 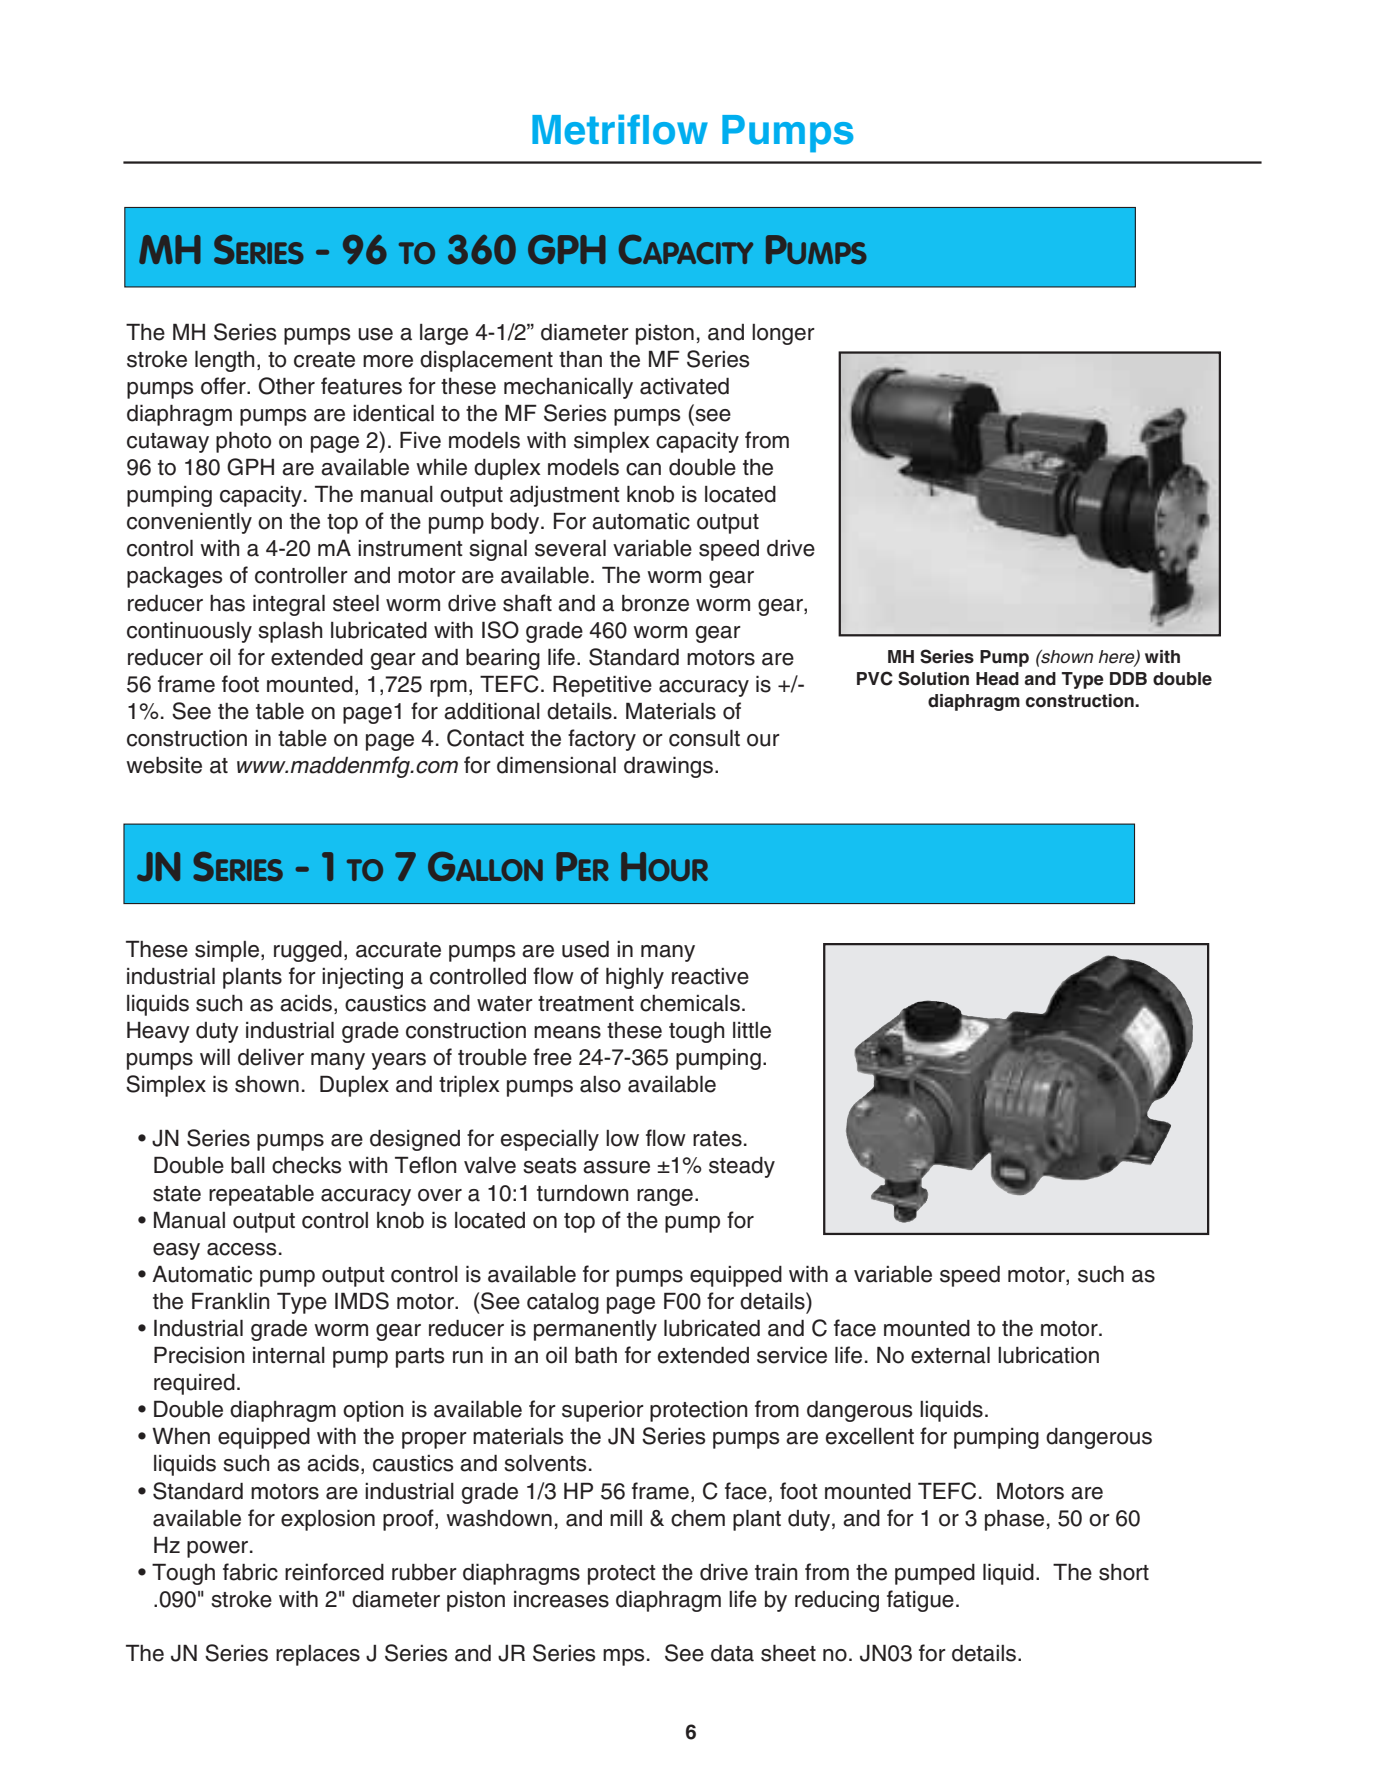 What do you see at coordinates (752, 1030) in the screenshot?
I see `little` at bounding box center [752, 1030].
